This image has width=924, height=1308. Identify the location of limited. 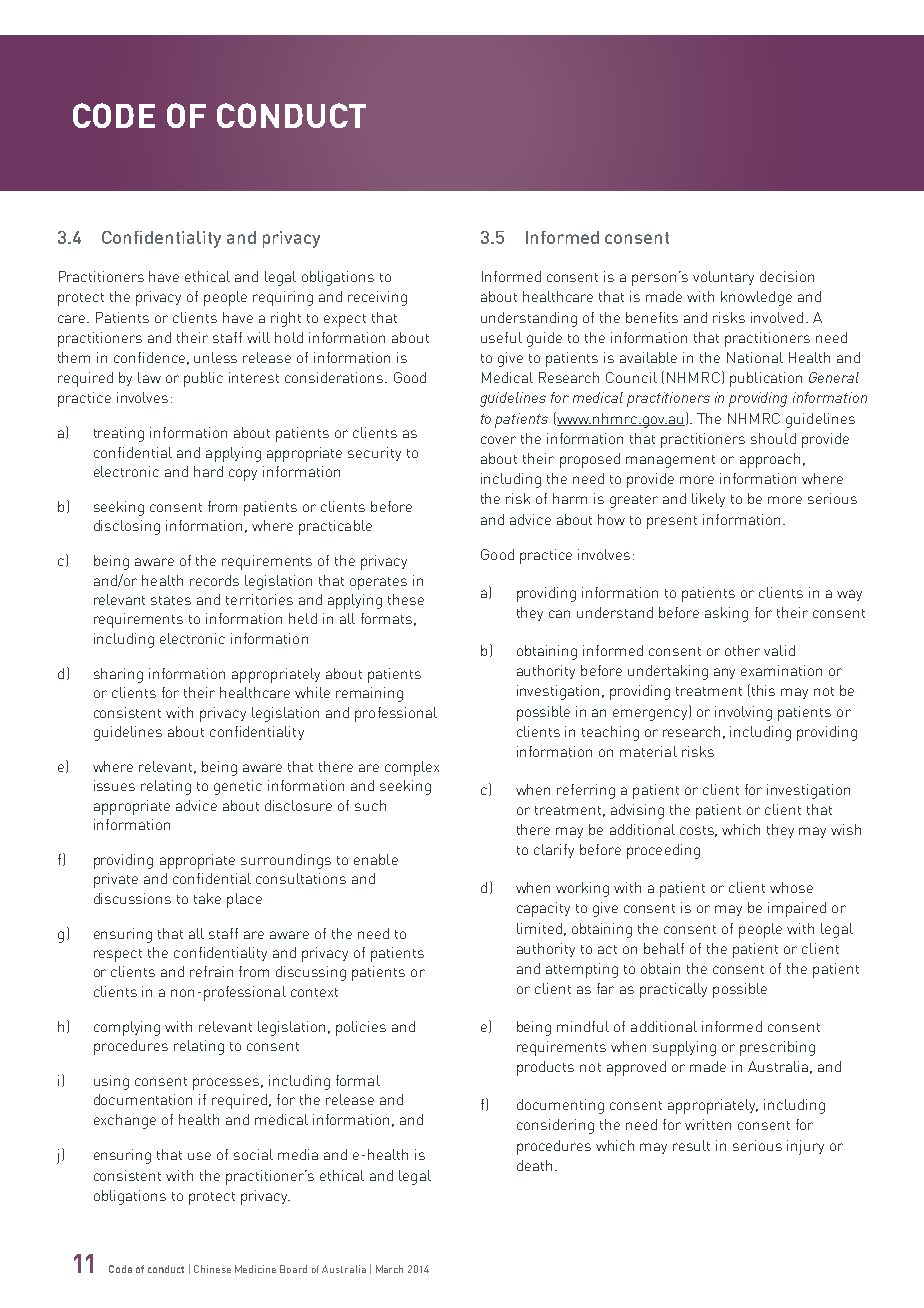
(539, 928).
